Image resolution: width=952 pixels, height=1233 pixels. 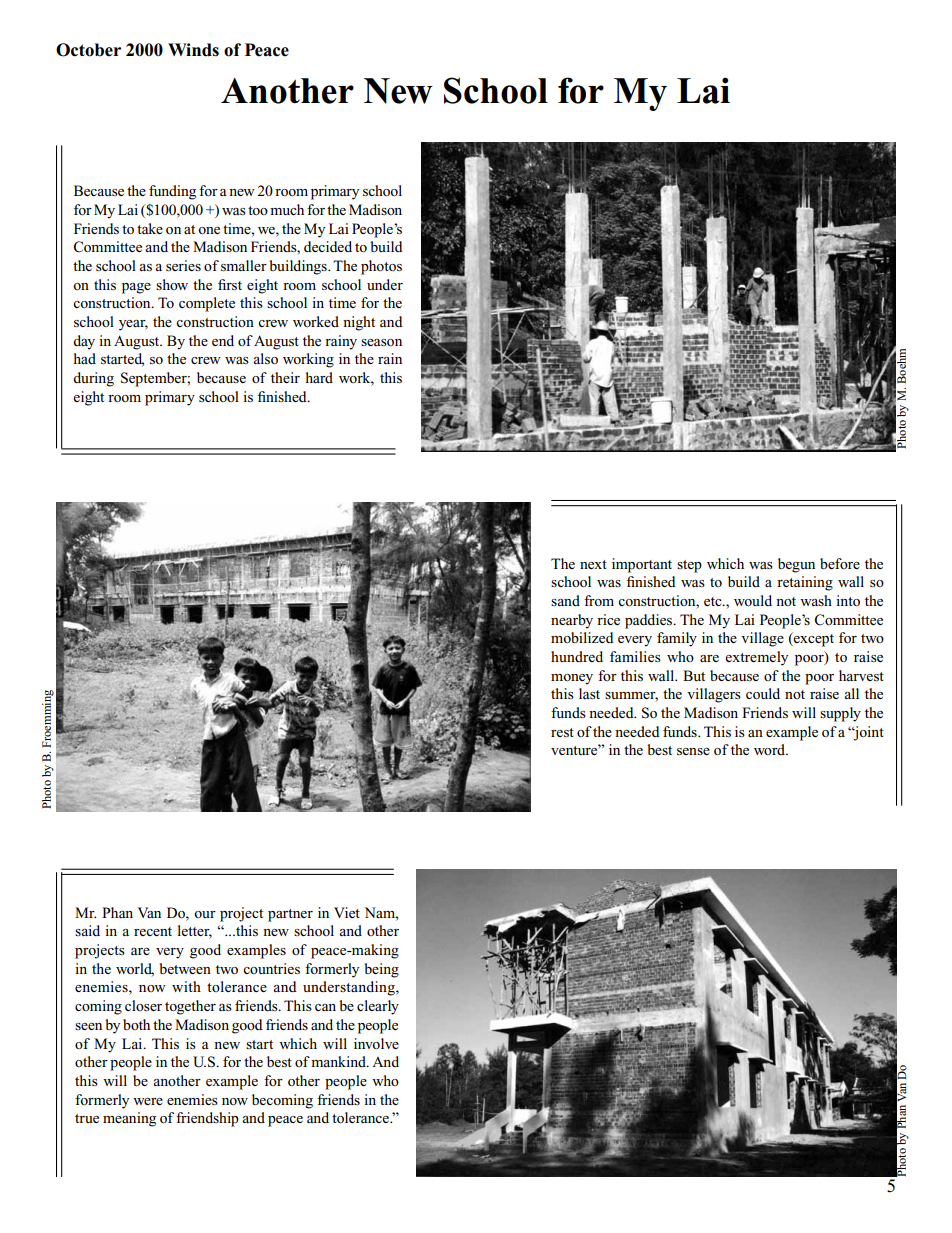 I want to click on clearly, so click(x=378, y=1007).
